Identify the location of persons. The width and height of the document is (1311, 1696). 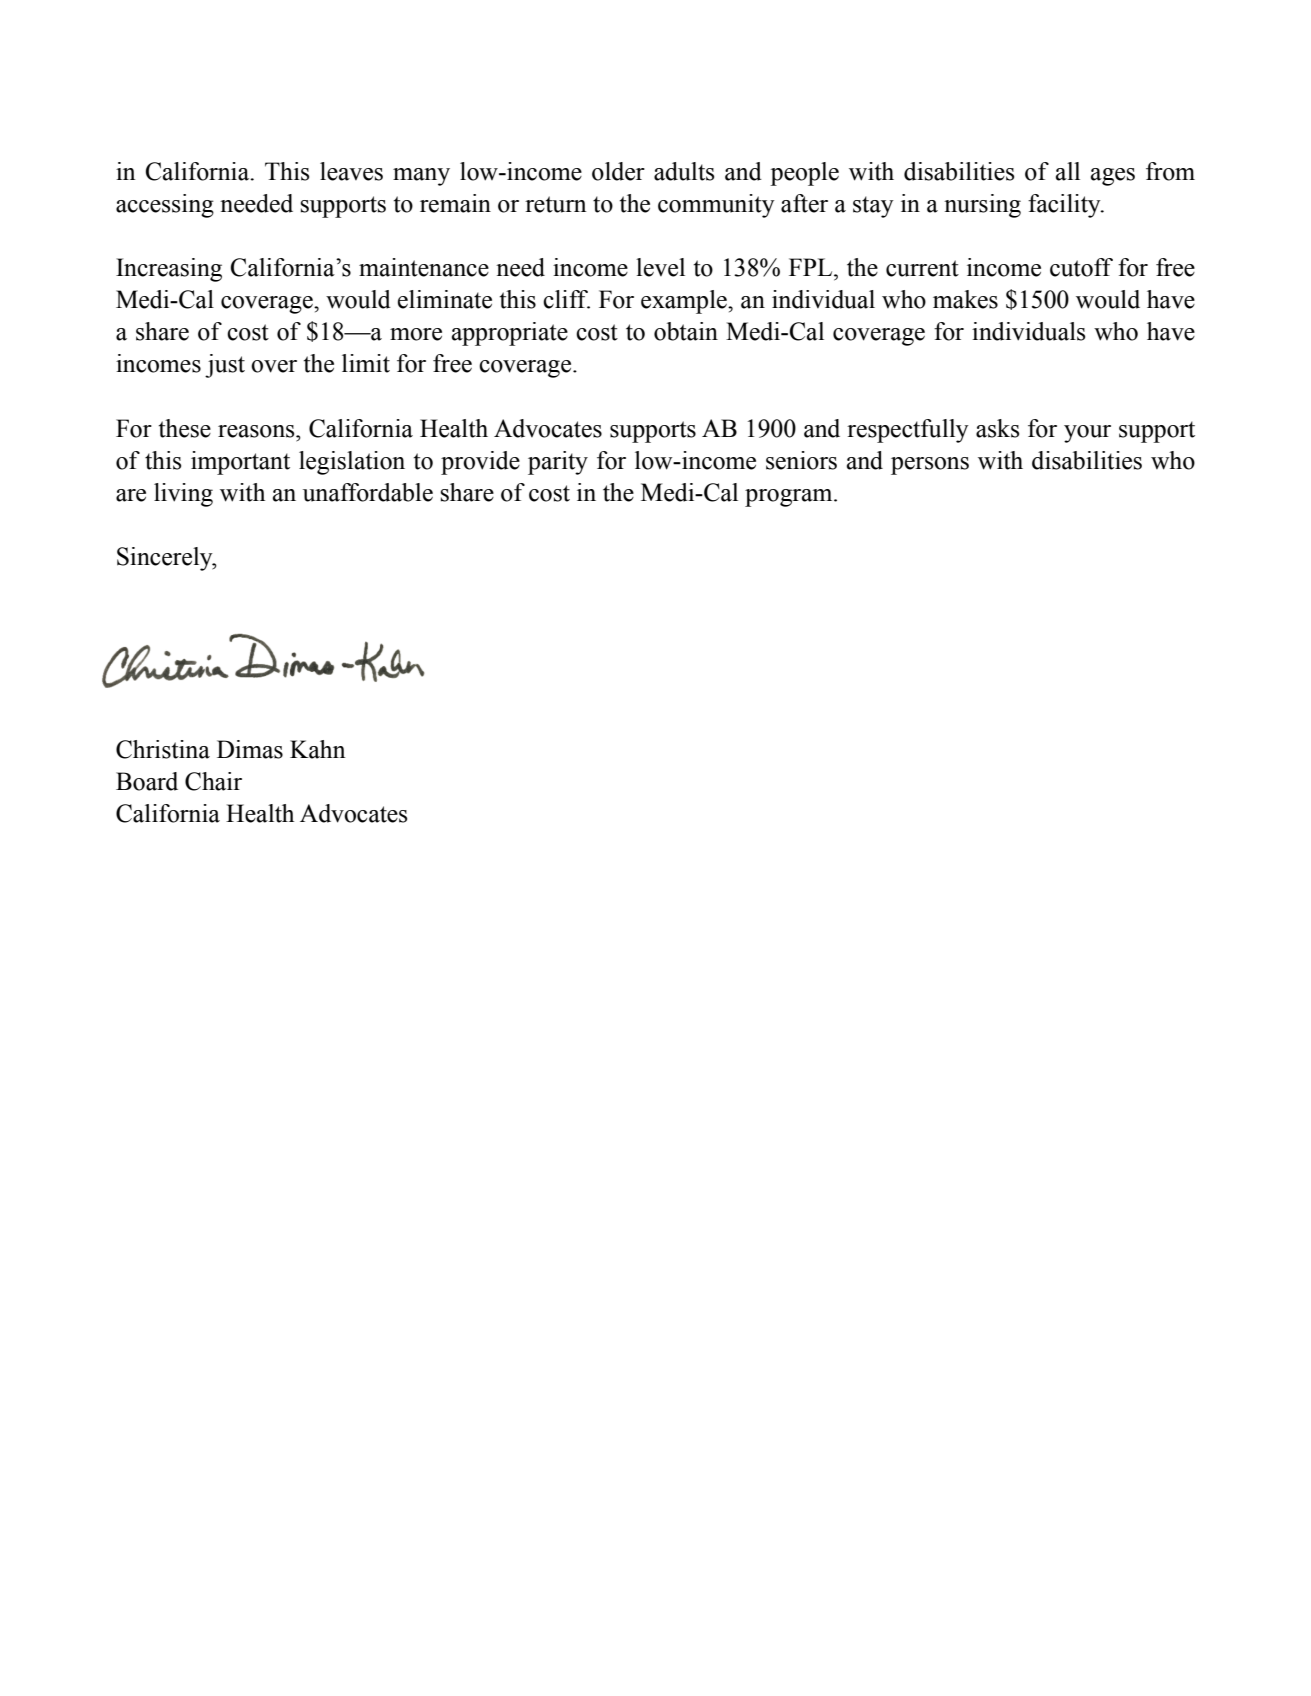
(930, 466).
